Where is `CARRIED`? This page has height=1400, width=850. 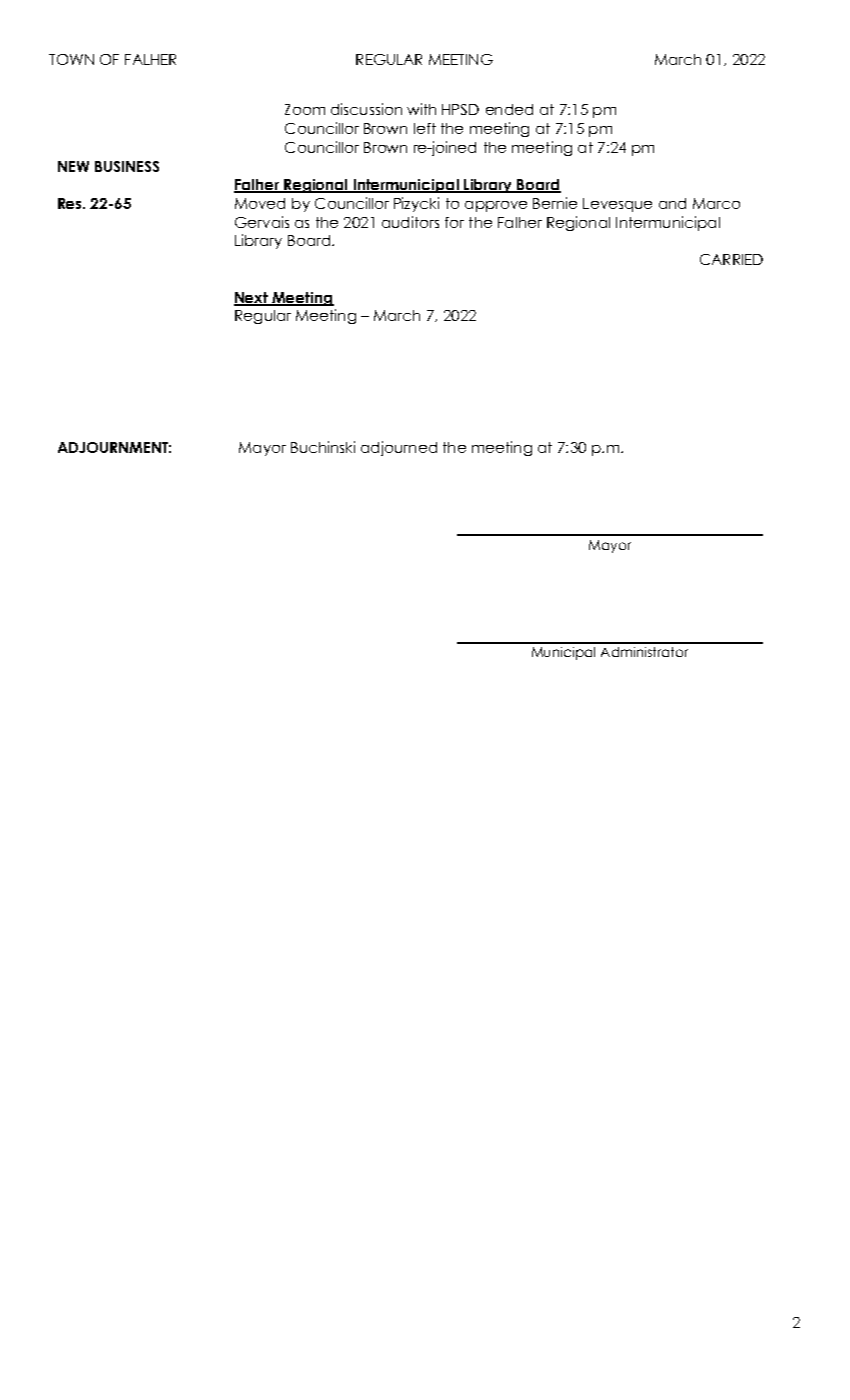
CARRIED is located at coordinates (731, 259).
